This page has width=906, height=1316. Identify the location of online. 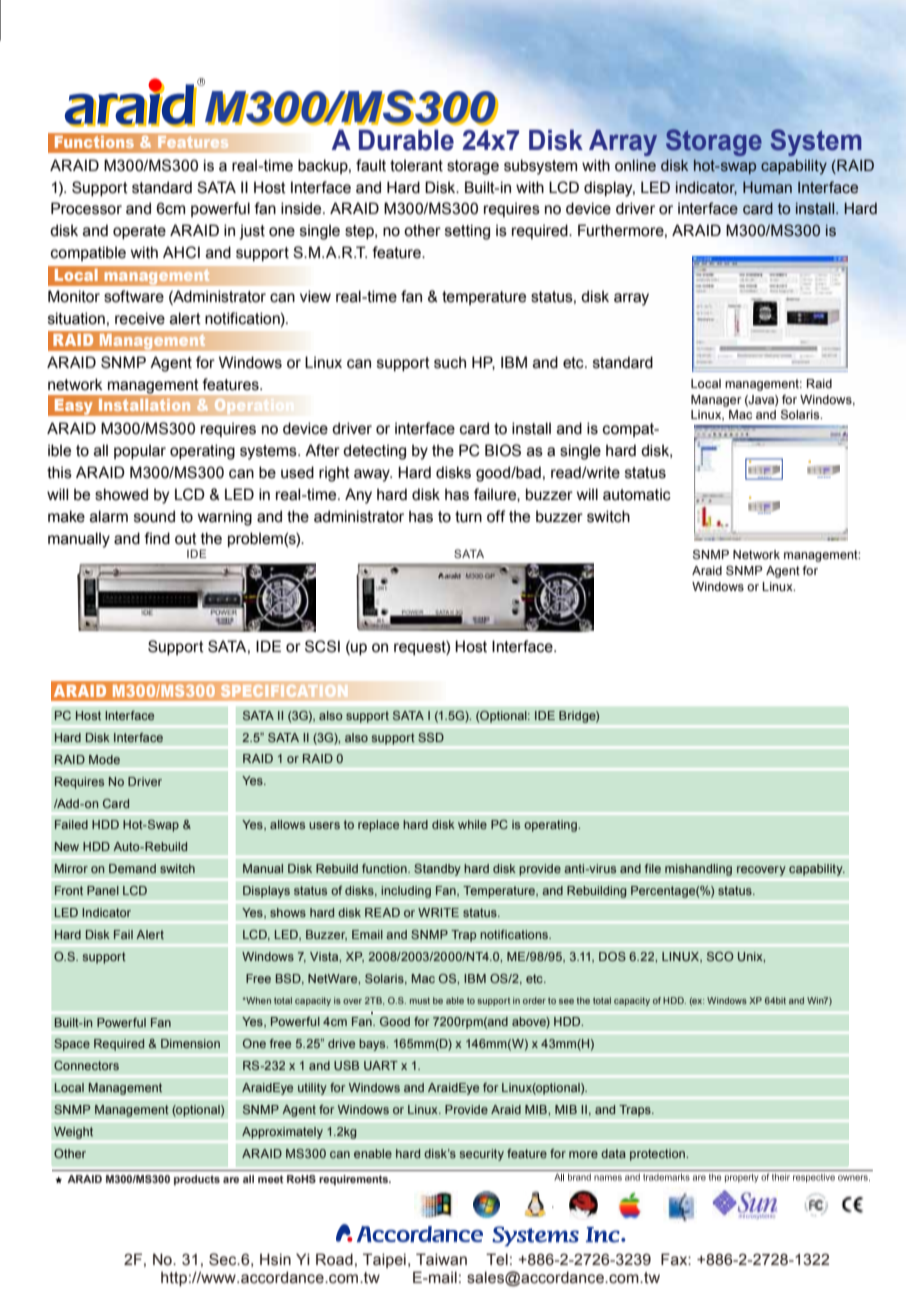
(635, 165).
